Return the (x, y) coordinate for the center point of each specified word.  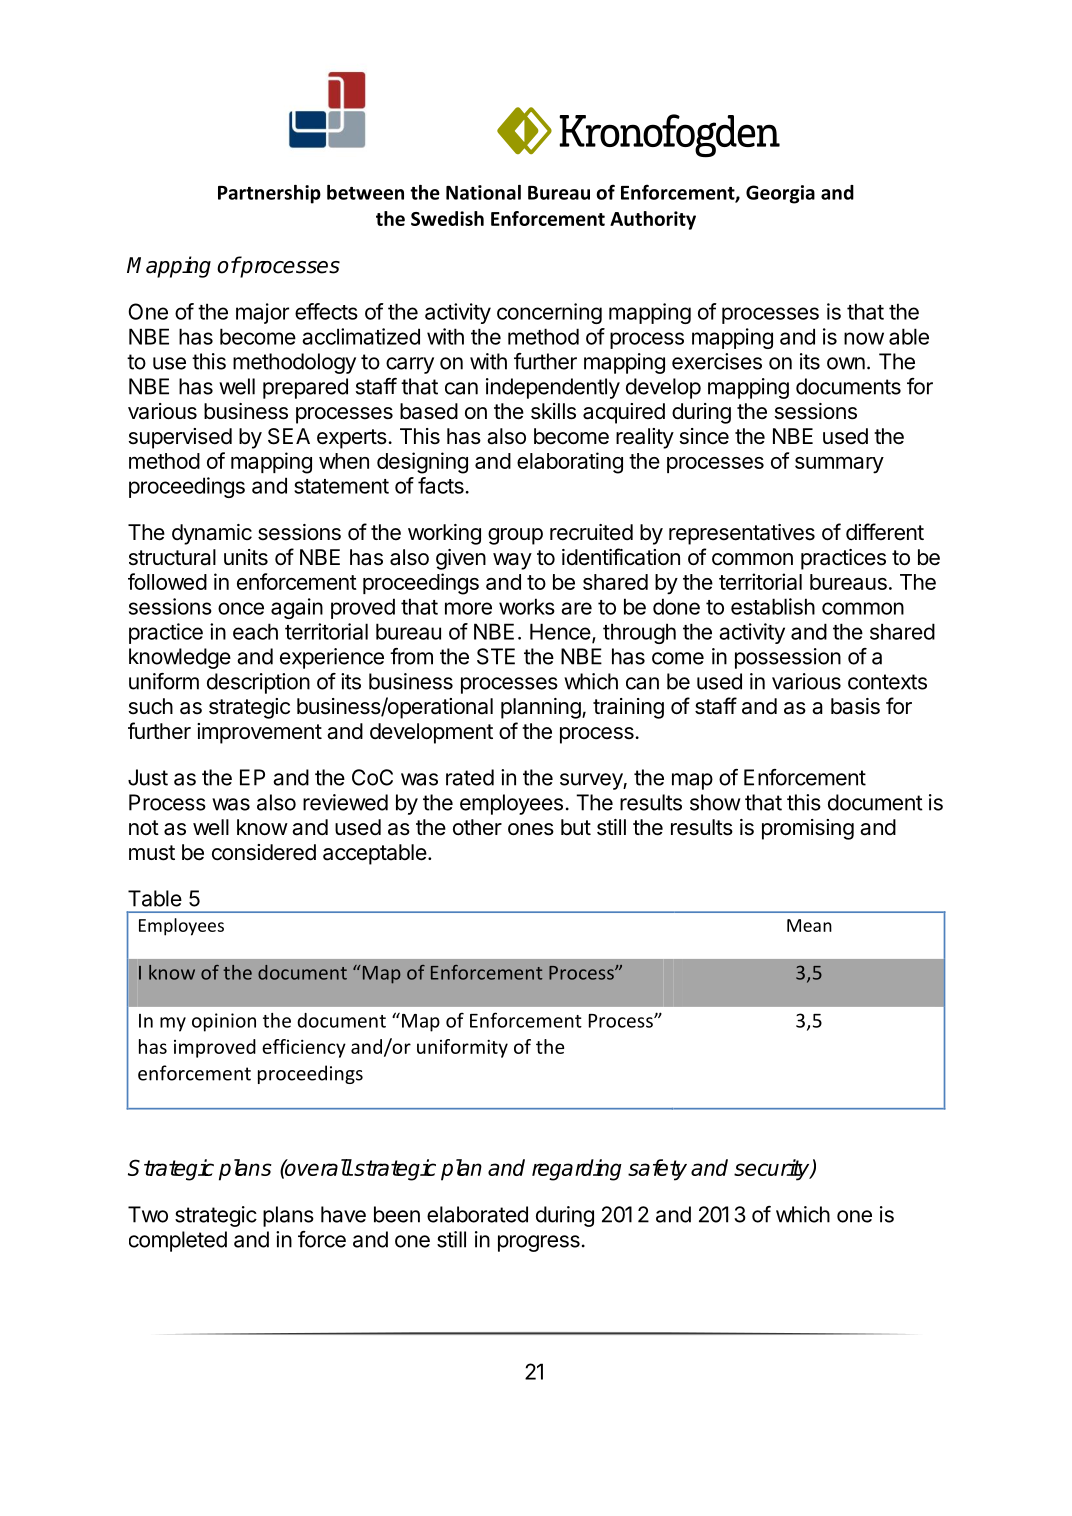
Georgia (780, 194)
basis (855, 706)
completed (178, 1241)
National (483, 192)
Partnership (269, 194)
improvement (259, 733)
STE (496, 656)
